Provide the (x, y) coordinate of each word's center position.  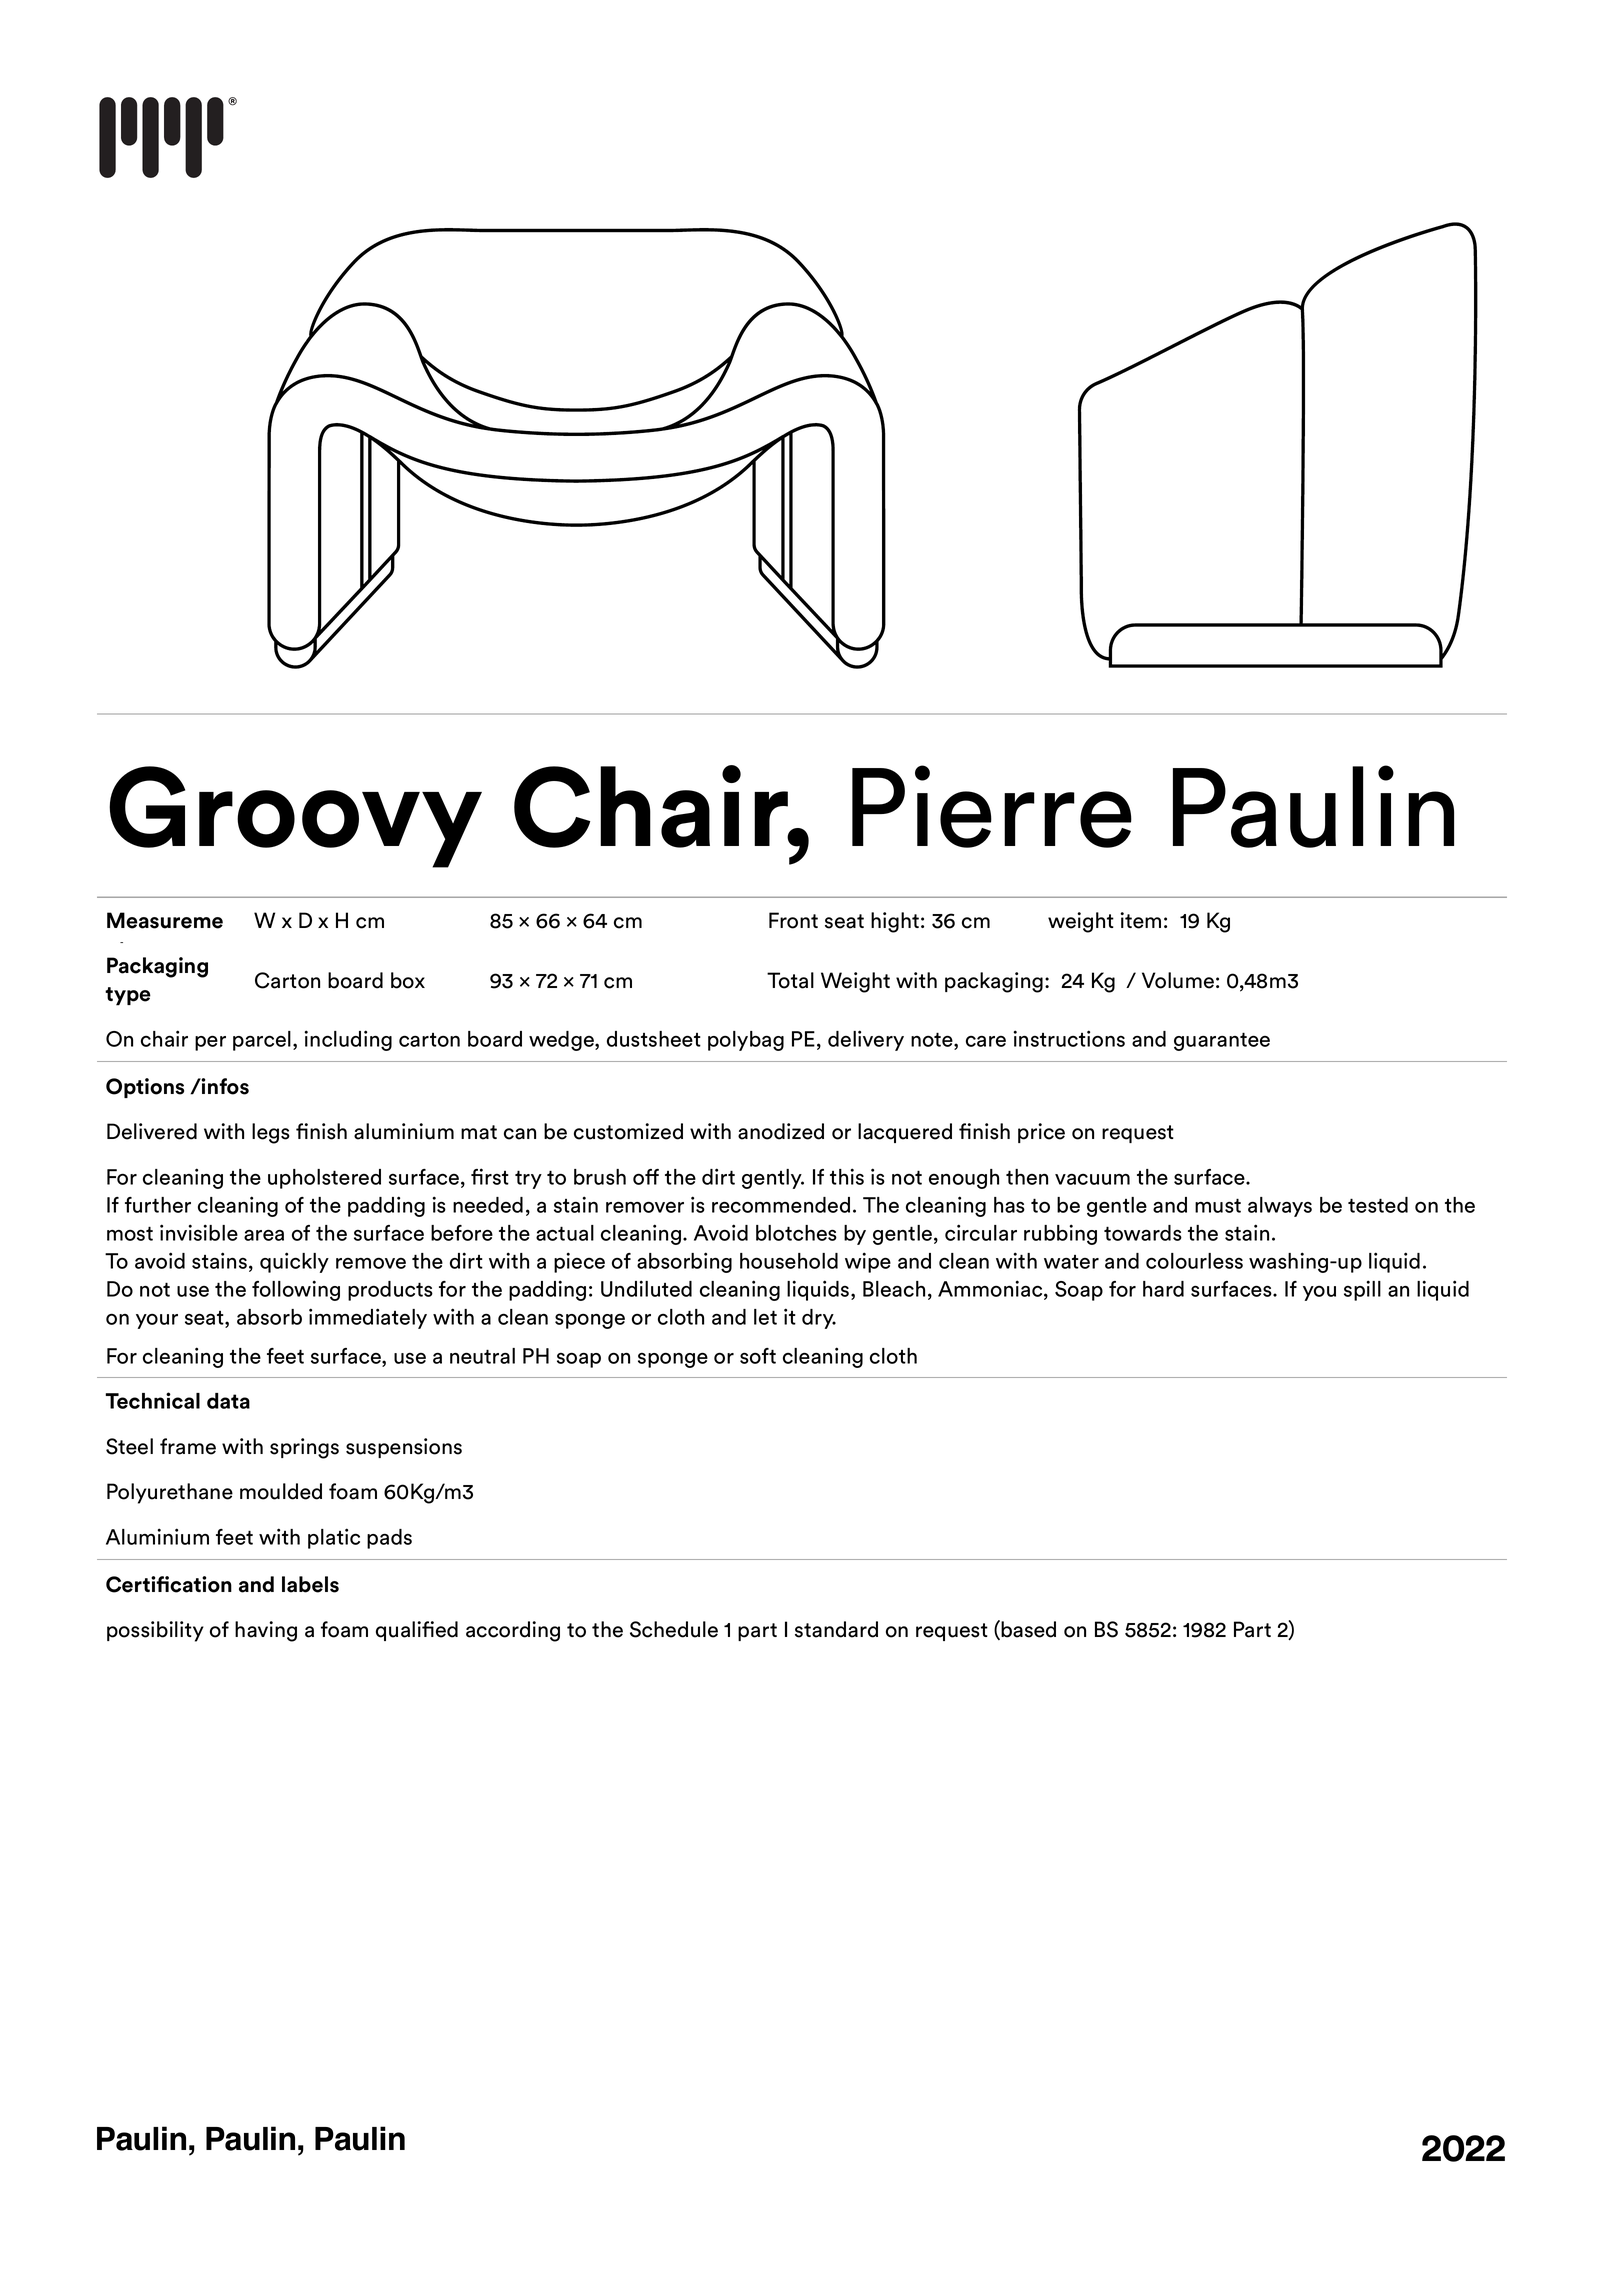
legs (271, 1133)
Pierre (992, 806)
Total (790, 980)
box (408, 980)
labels (310, 1584)
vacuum (1092, 1179)
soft (758, 1356)
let (765, 1317)
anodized (781, 1131)
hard (1163, 1289)
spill (1362, 1290)
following (296, 1290)
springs (304, 1448)
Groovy (295, 817)
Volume (1178, 980)
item (1140, 920)
